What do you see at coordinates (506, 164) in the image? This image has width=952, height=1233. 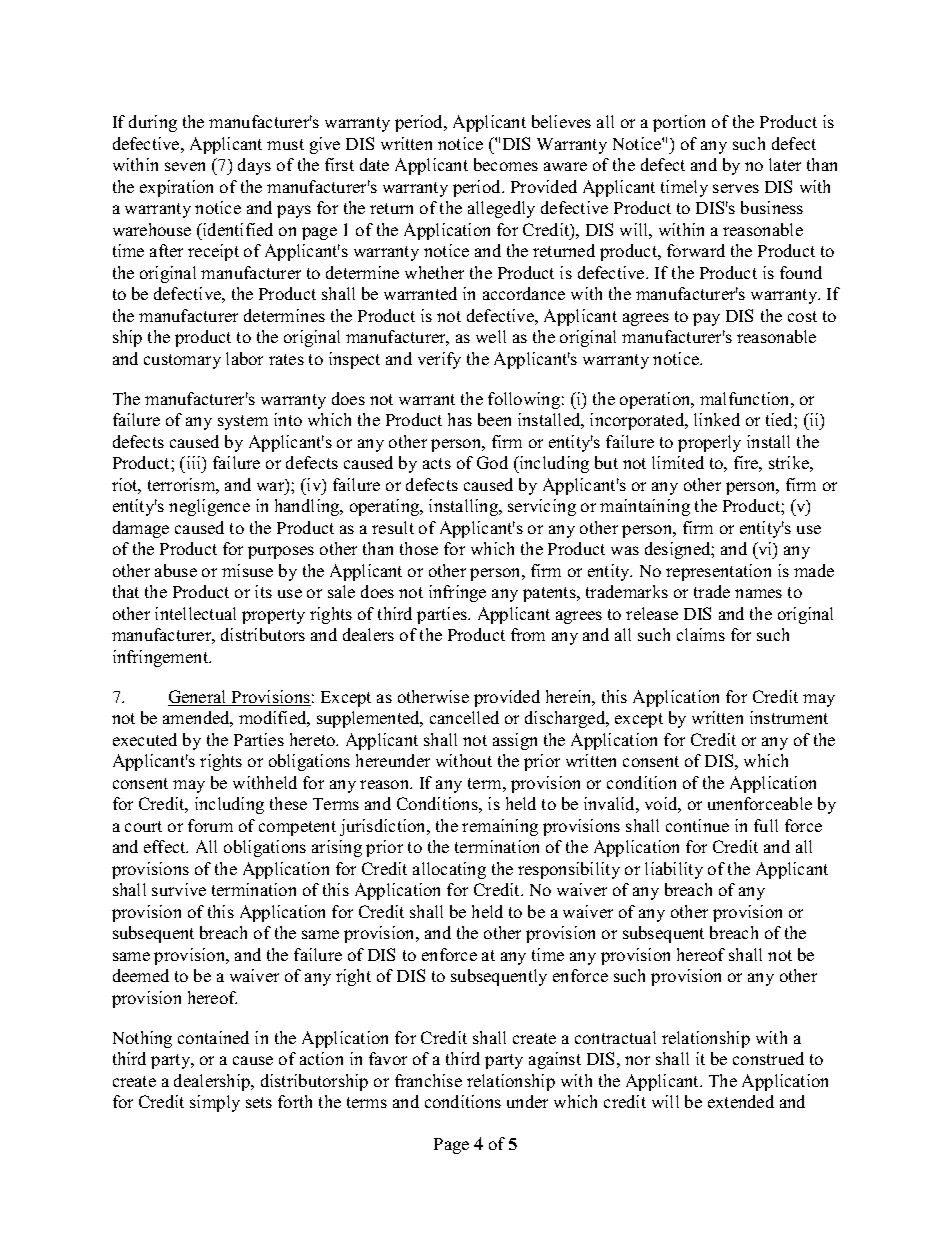 I see `becomes` at bounding box center [506, 164].
